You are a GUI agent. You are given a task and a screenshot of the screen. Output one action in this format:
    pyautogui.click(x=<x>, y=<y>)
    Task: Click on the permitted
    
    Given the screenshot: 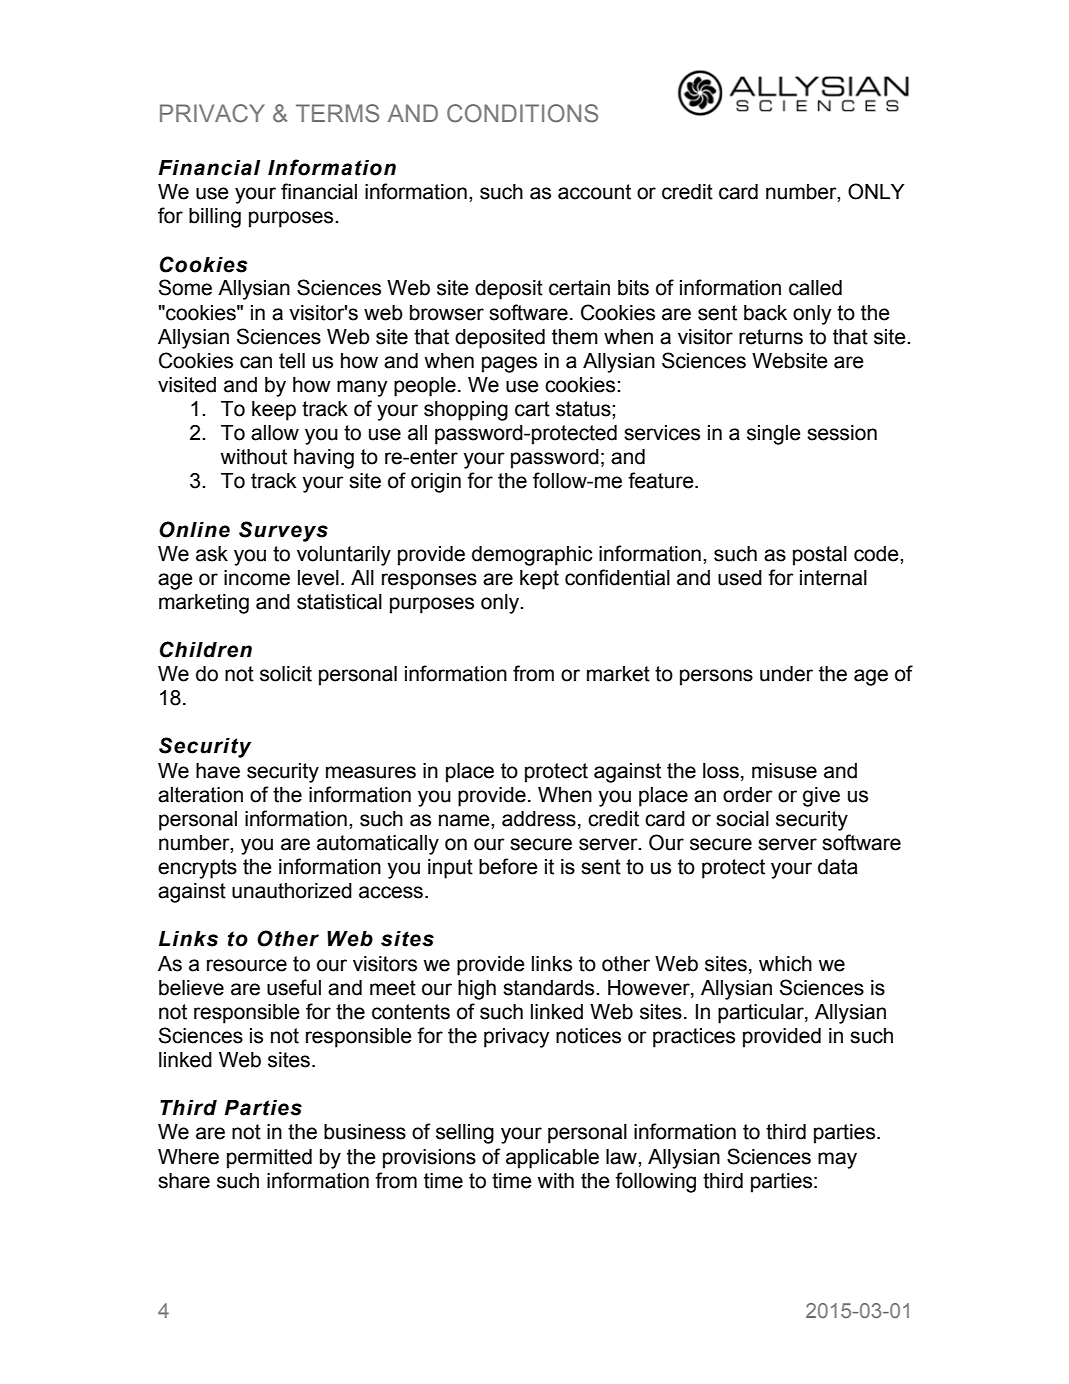 What is the action you would take?
    pyautogui.click(x=269, y=1159)
